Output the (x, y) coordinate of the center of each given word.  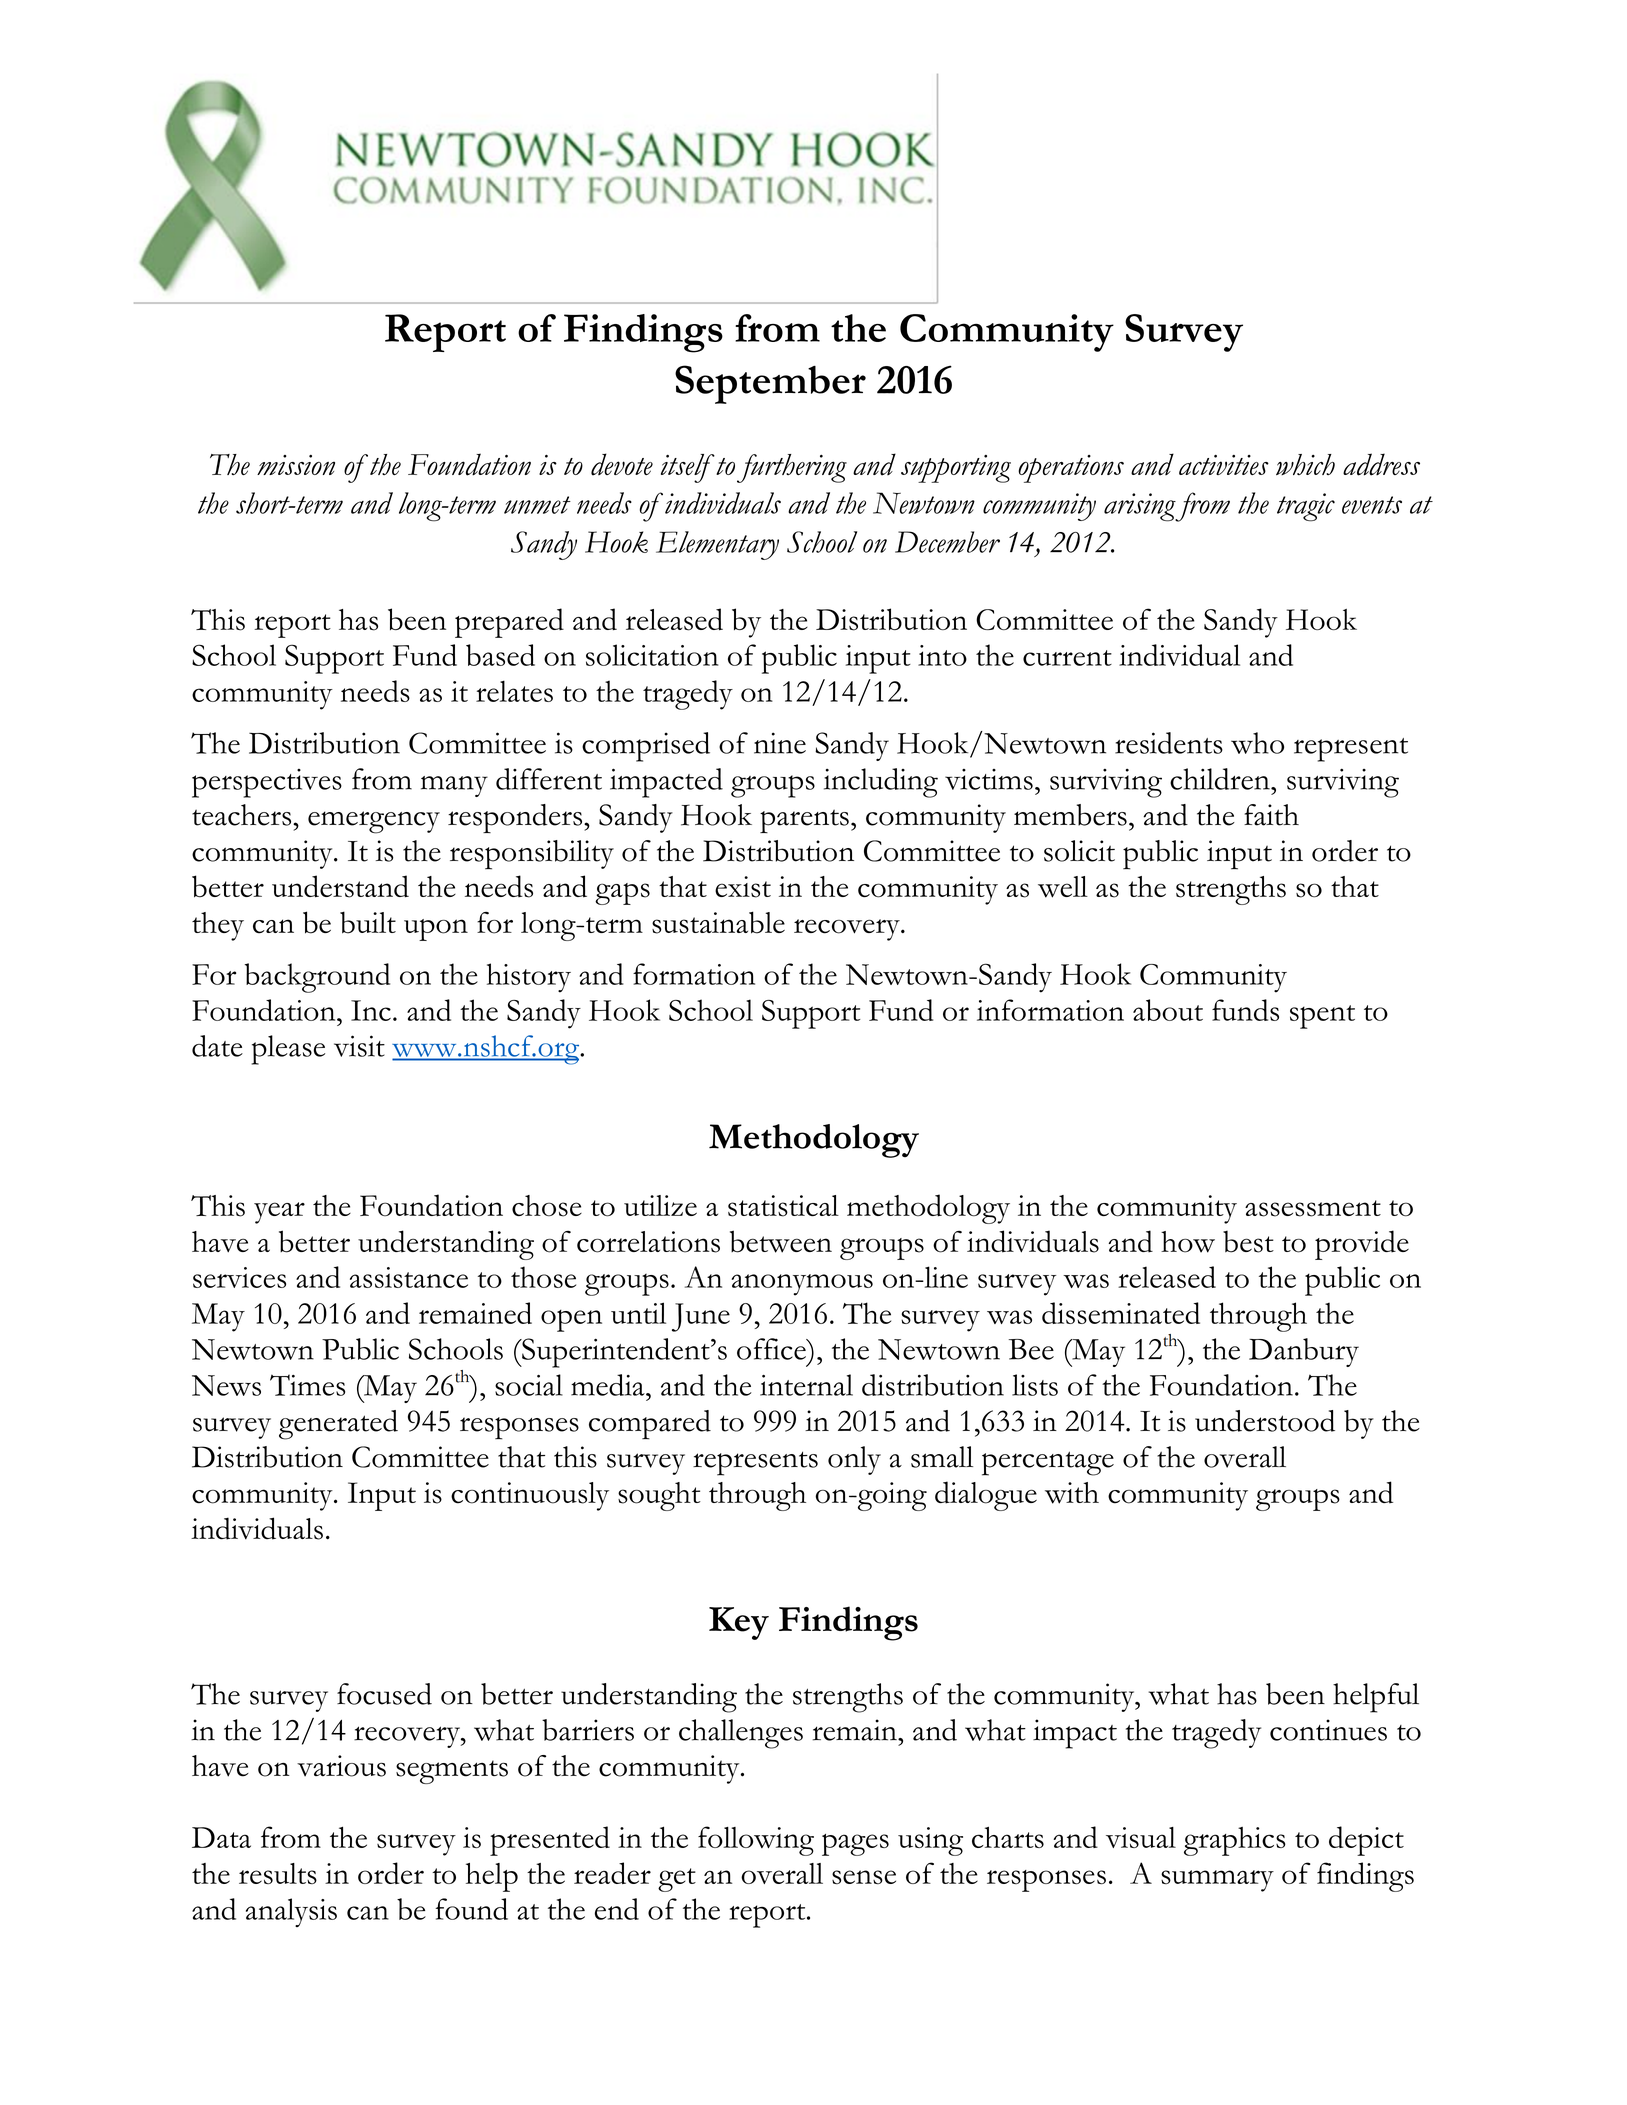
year (279, 1213)
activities (1224, 465)
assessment (1313, 1208)
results (278, 1873)
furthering (792, 468)
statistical (783, 1206)
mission (296, 465)
